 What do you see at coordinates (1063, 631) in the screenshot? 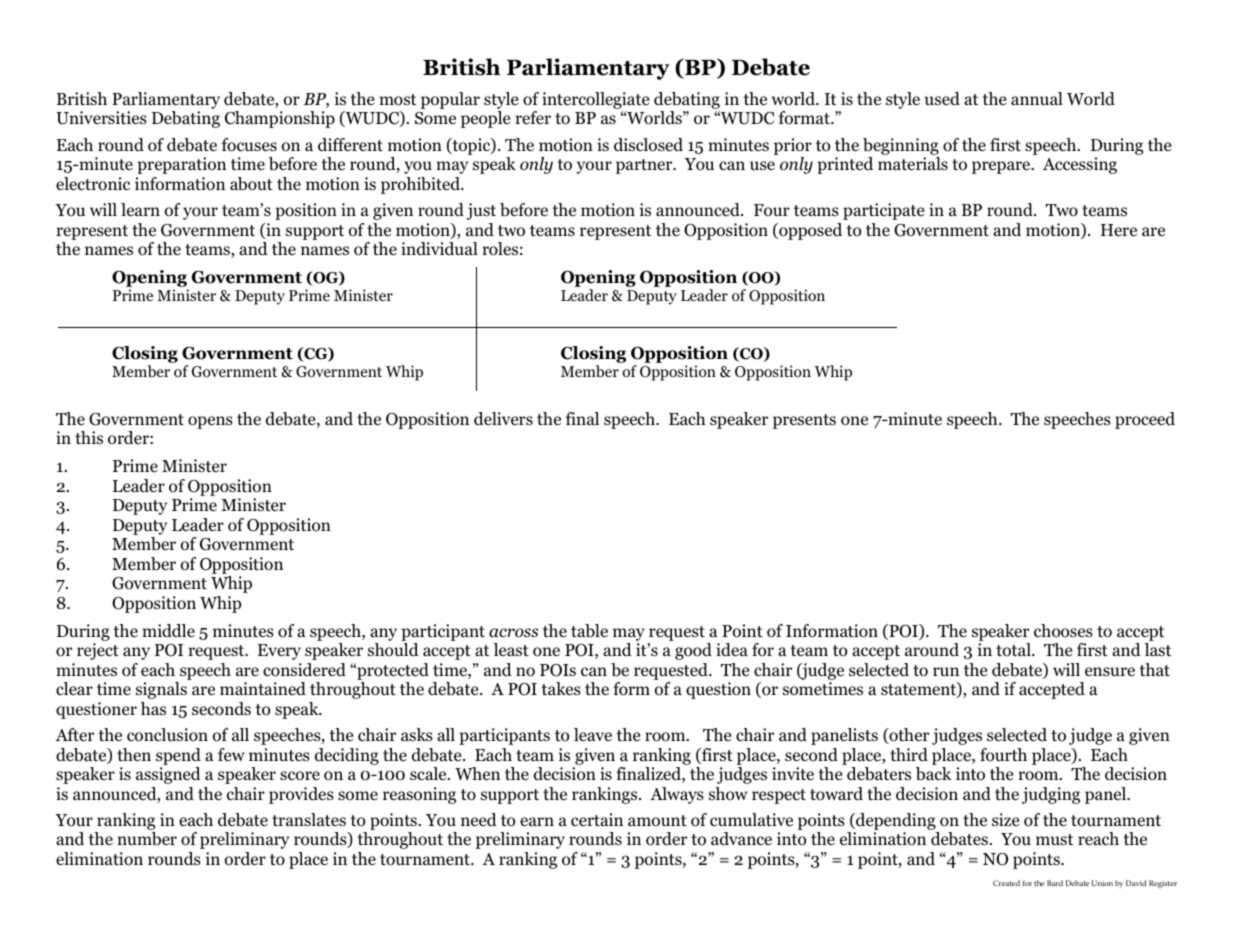
I see `chooses` at bounding box center [1063, 631].
